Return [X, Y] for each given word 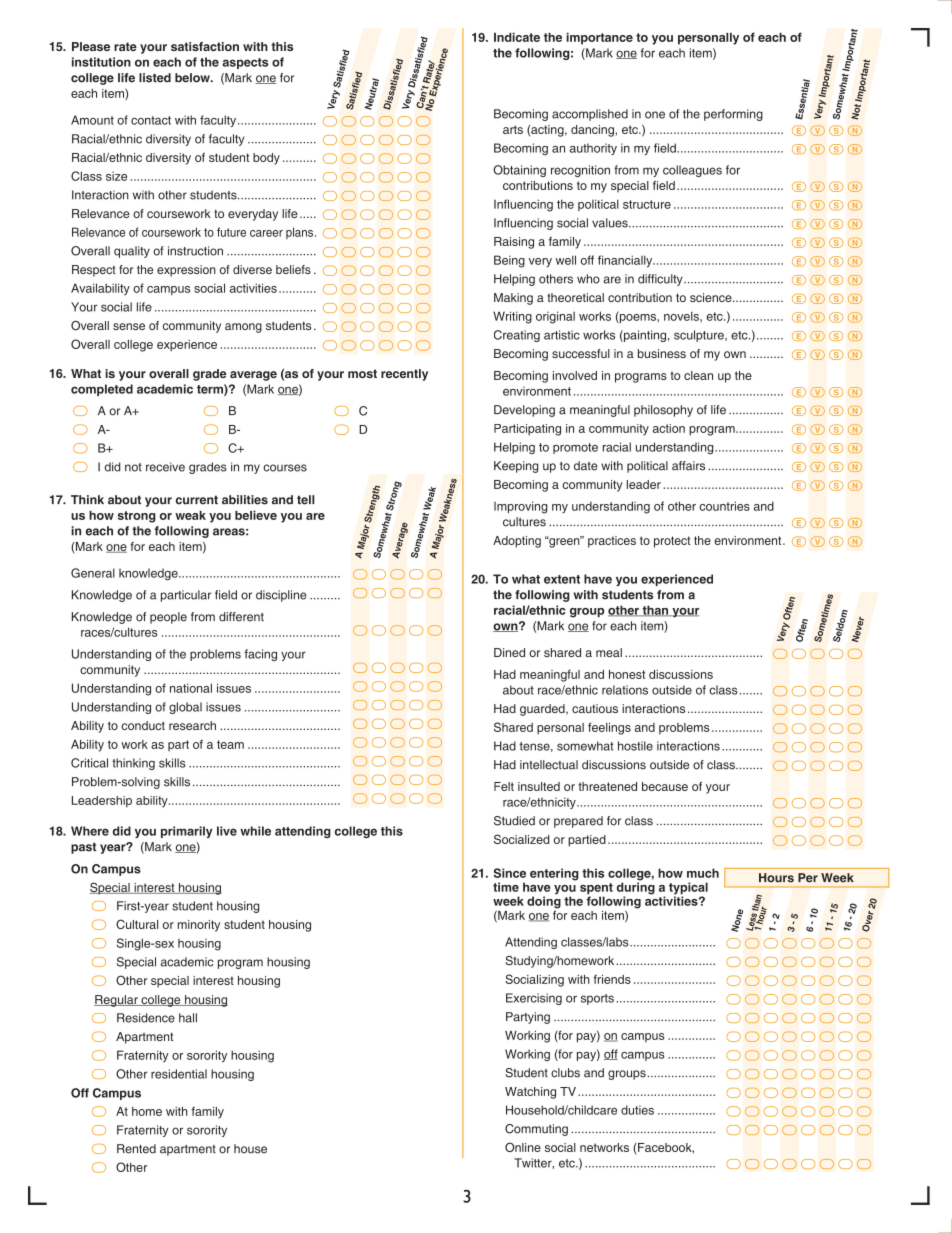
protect [672, 542]
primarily [187, 832]
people [168, 618]
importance [599, 38]
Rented [136, 1149]
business [662, 353]
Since [510, 873]
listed [155, 78]
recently [404, 375]
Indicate [517, 37]
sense [129, 326]
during [636, 888]
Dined [509, 652]
